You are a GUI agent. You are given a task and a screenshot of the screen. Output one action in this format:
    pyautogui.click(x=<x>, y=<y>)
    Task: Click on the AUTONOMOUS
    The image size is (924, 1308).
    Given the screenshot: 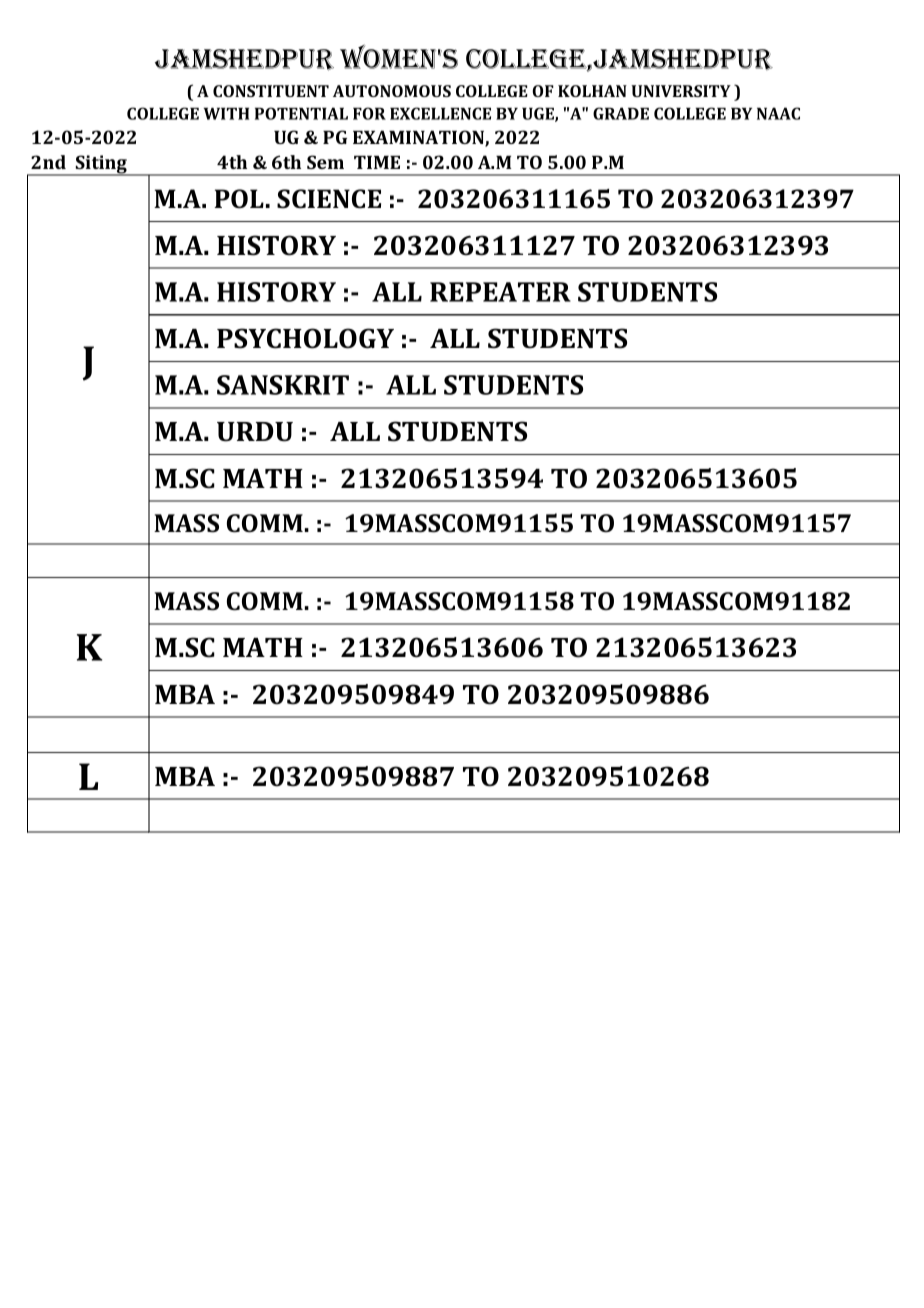 What is the action you would take?
    pyautogui.click(x=392, y=91)
